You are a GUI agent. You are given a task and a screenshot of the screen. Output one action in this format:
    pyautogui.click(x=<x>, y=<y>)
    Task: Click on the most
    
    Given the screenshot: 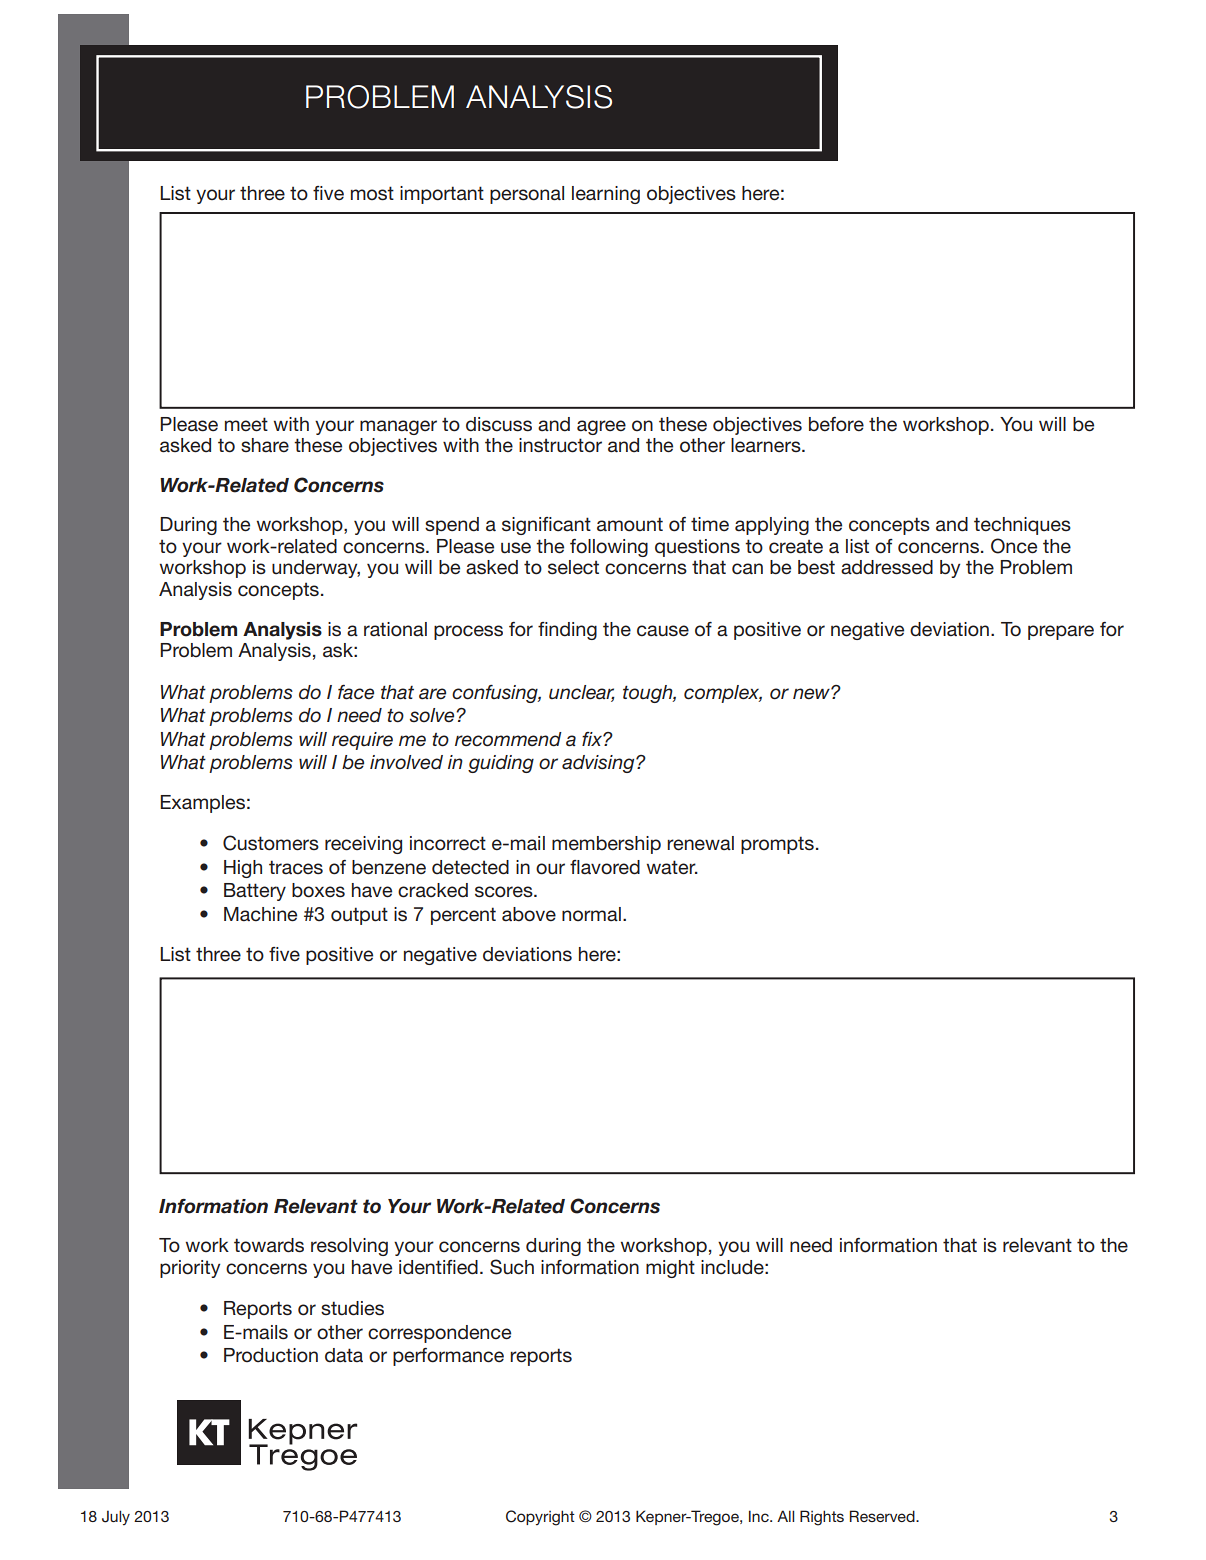 What is the action you would take?
    pyautogui.click(x=372, y=193)
